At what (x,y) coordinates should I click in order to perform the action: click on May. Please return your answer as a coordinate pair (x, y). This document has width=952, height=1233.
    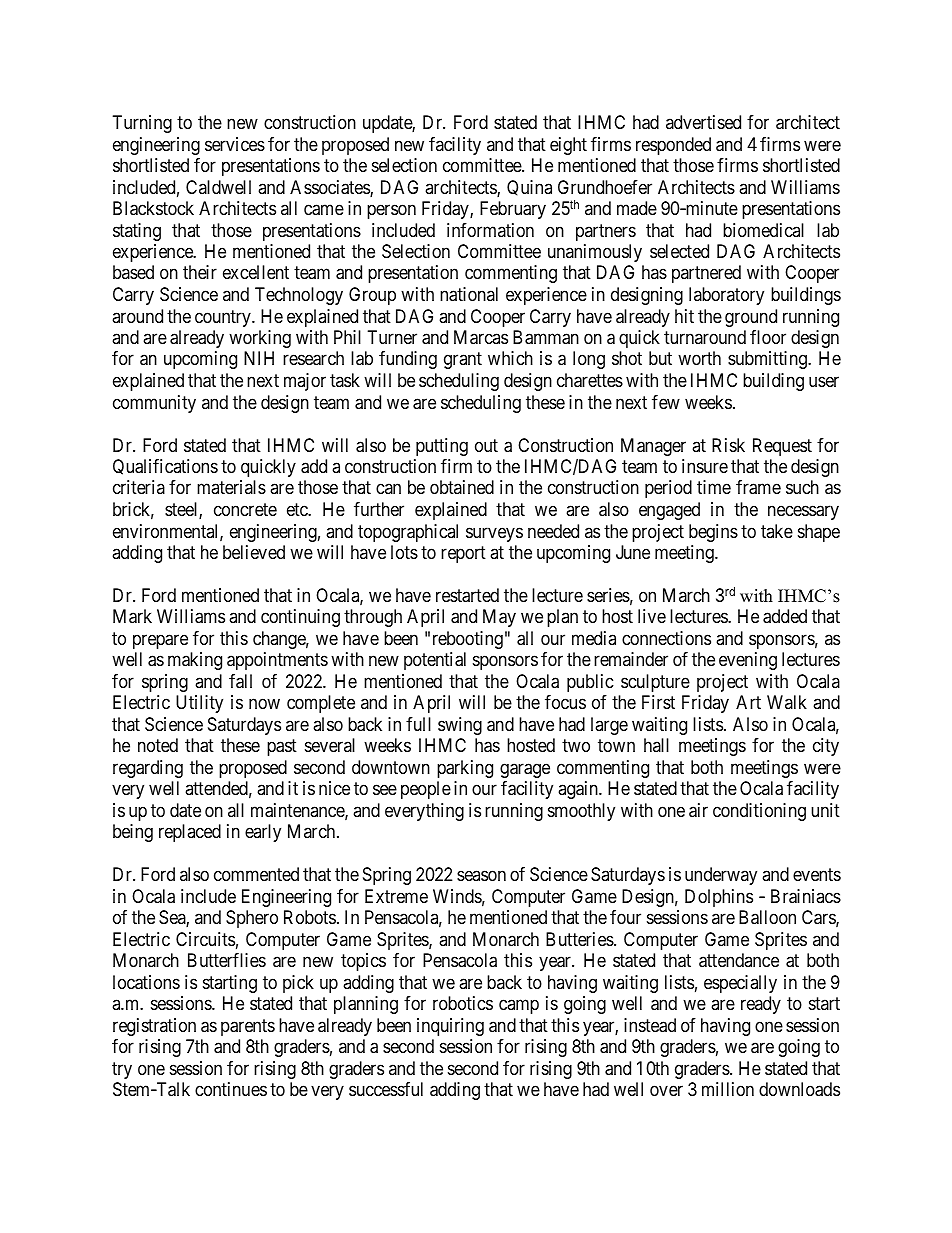
    Looking at the image, I should click on (499, 618).
